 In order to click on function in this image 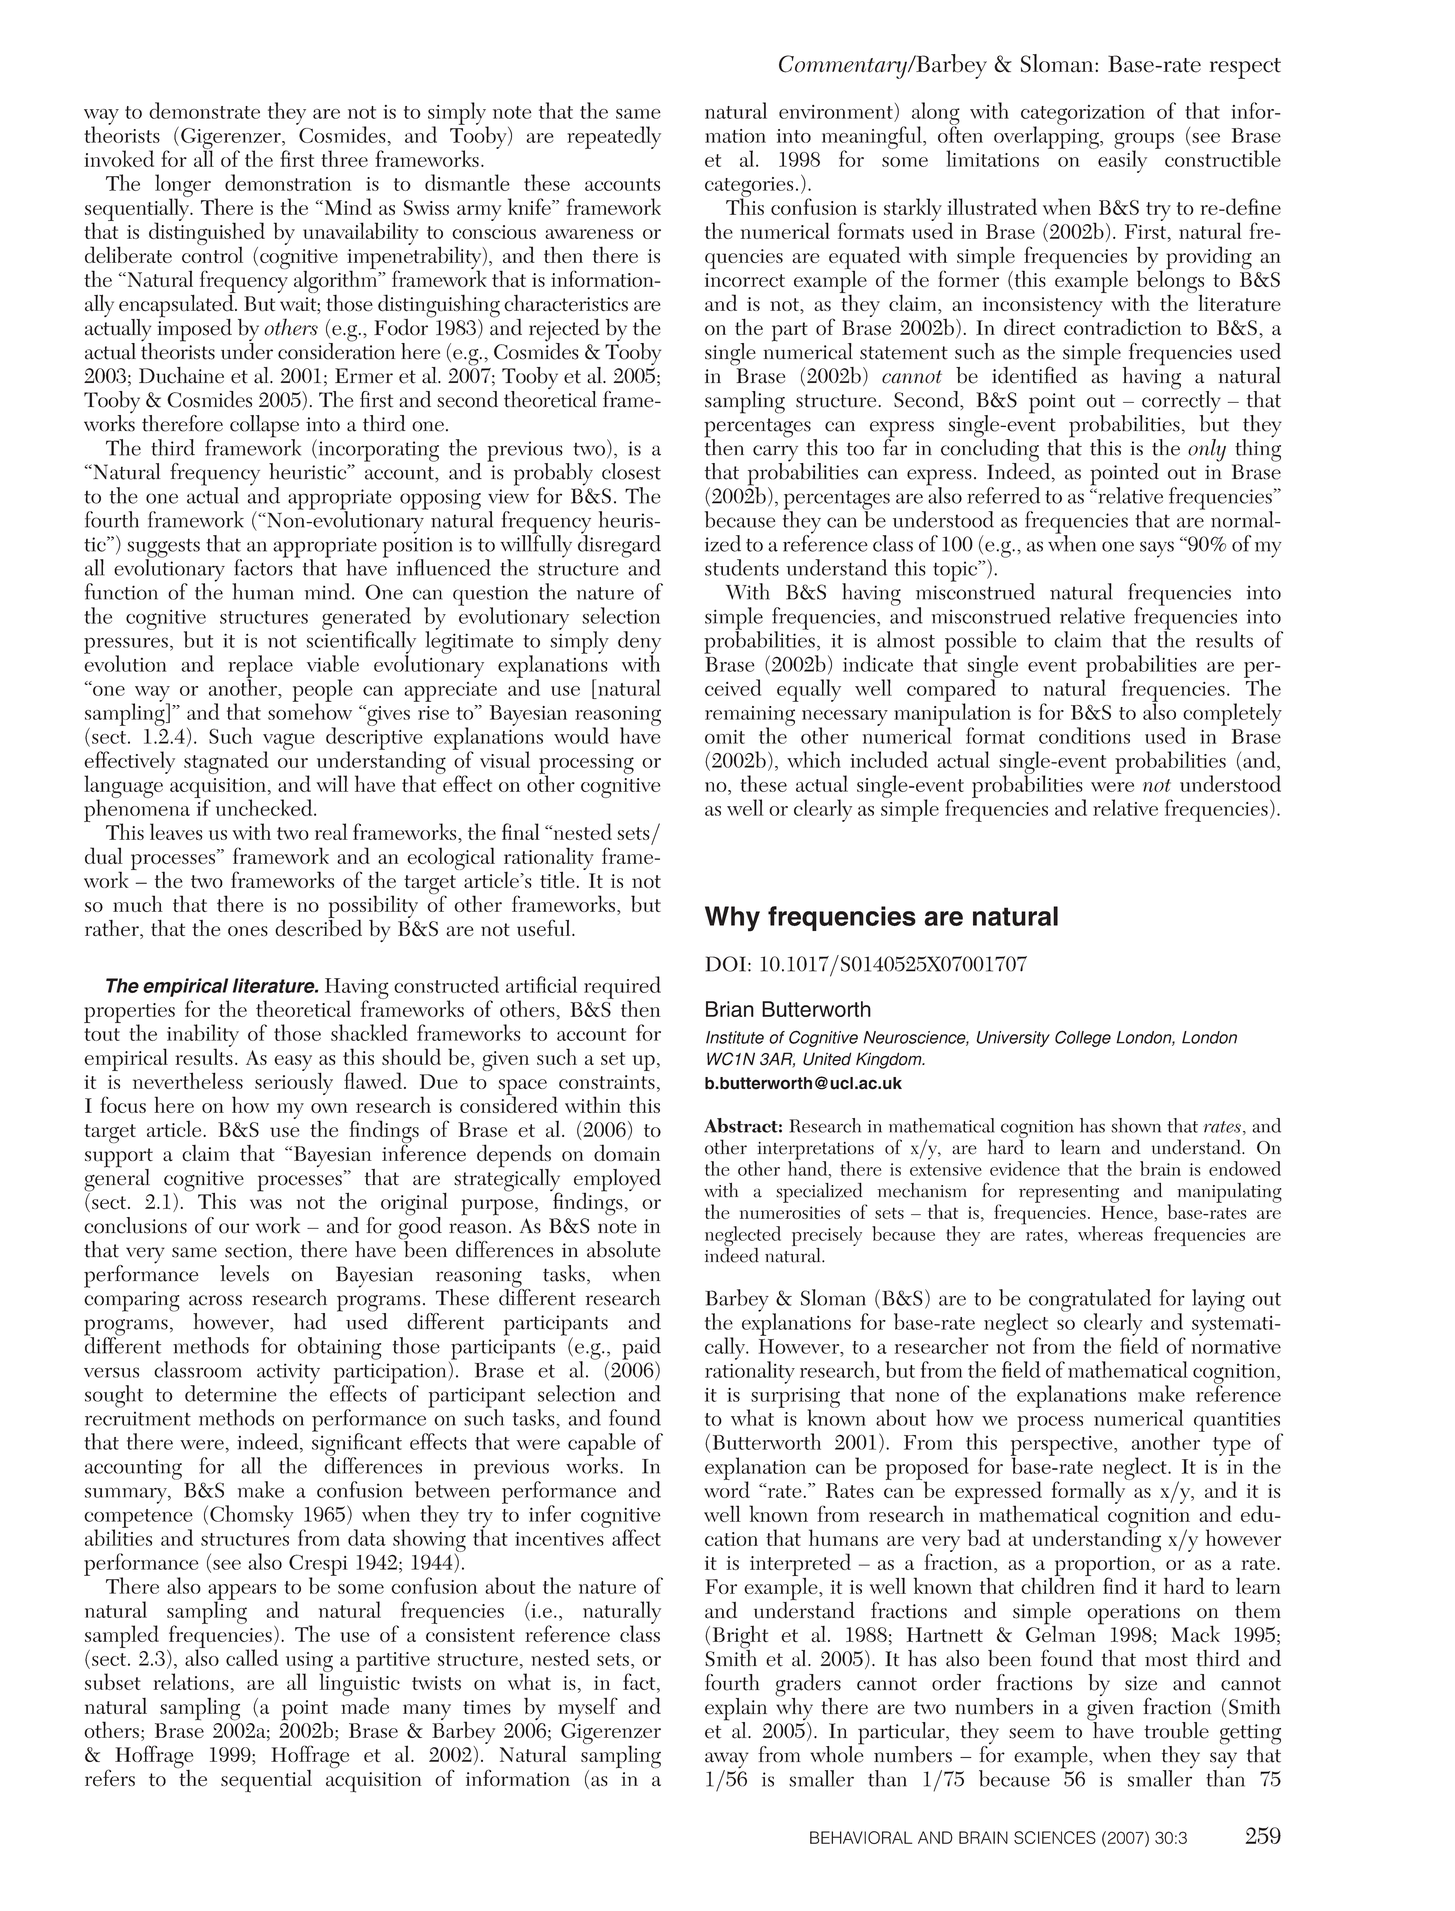, I will do `click(121, 591)`.
